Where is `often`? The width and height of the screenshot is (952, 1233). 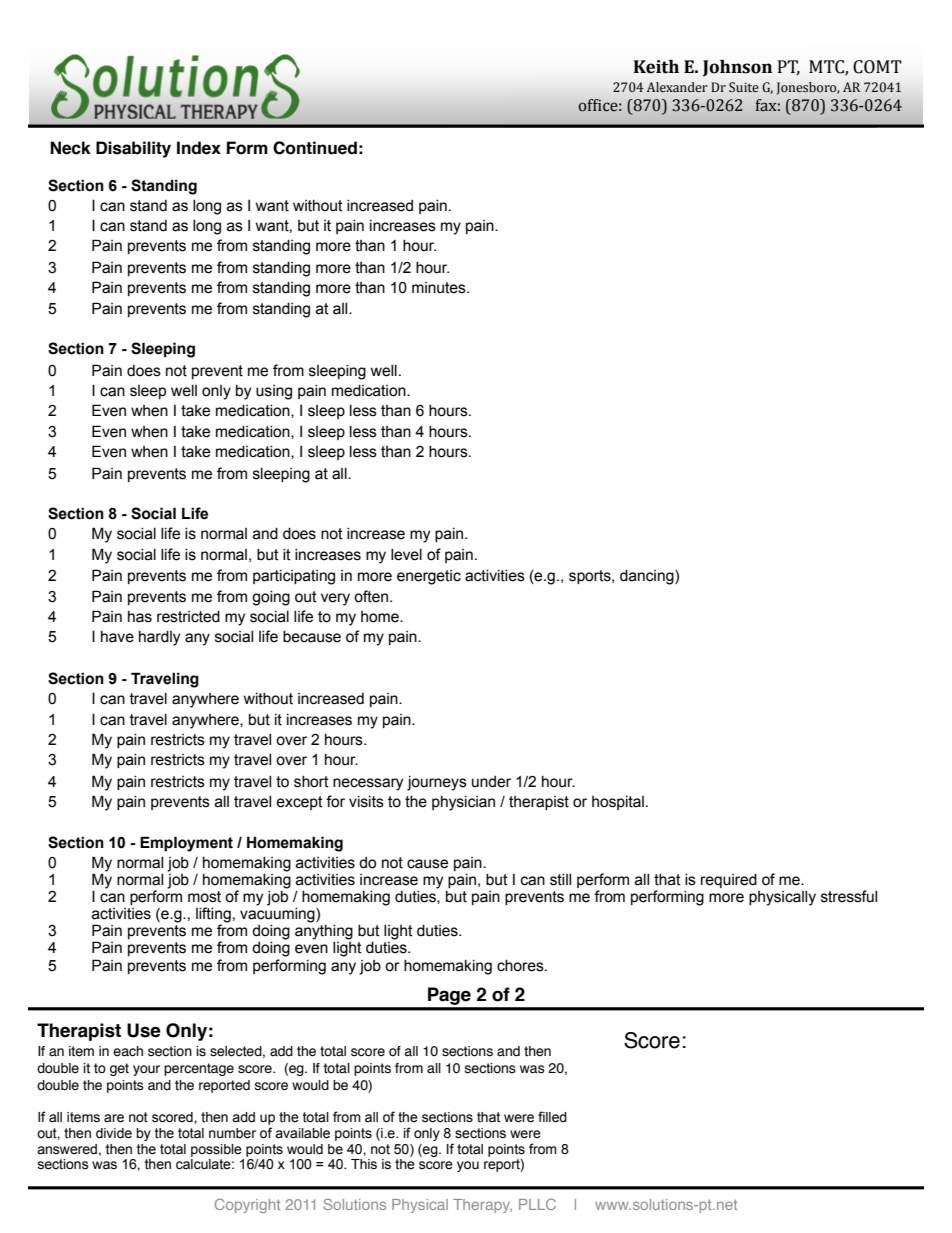
often is located at coordinates (371, 596).
